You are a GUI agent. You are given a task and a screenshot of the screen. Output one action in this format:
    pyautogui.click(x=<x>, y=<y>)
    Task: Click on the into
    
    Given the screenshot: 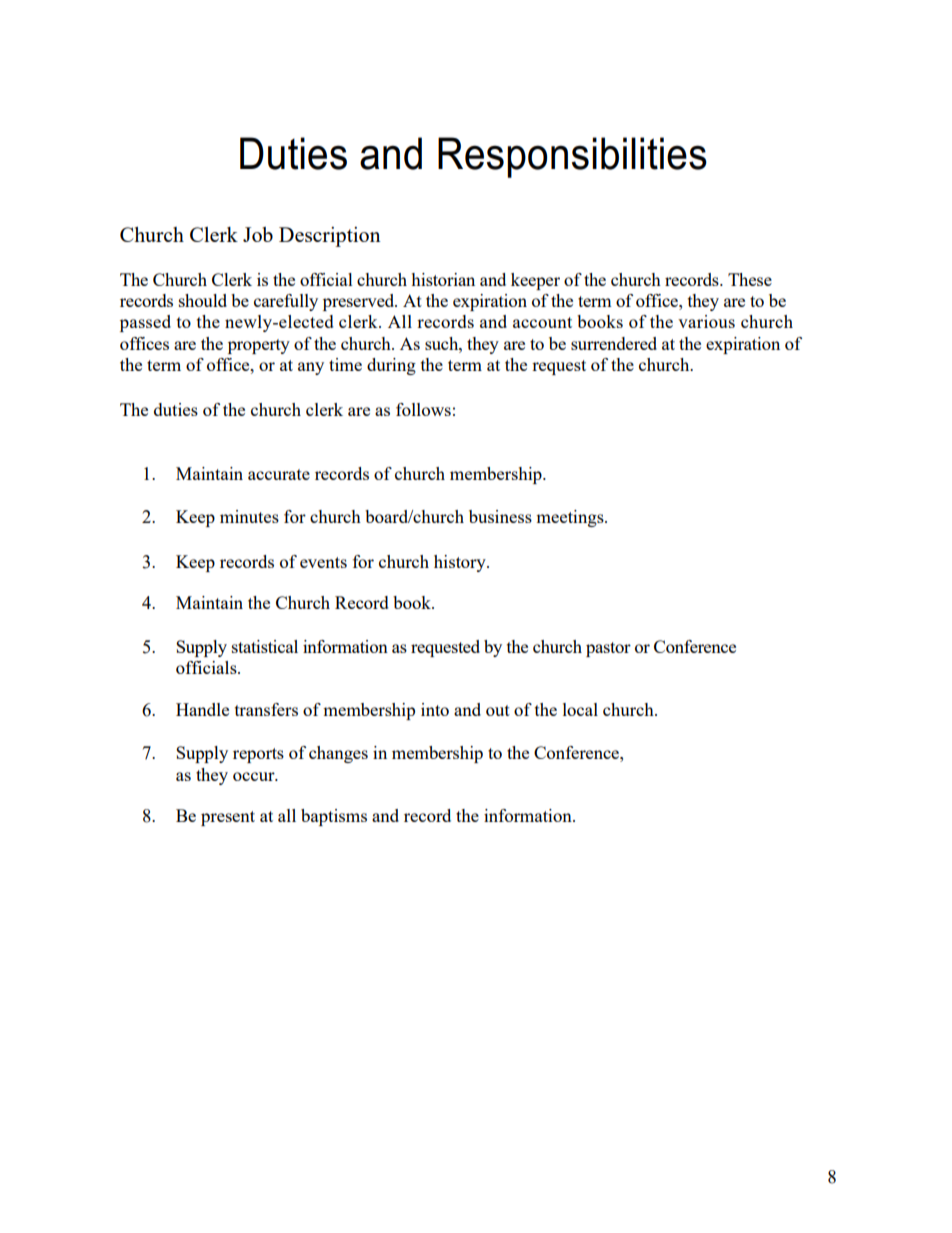 What is the action you would take?
    pyautogui.click(x=435, y=709)
